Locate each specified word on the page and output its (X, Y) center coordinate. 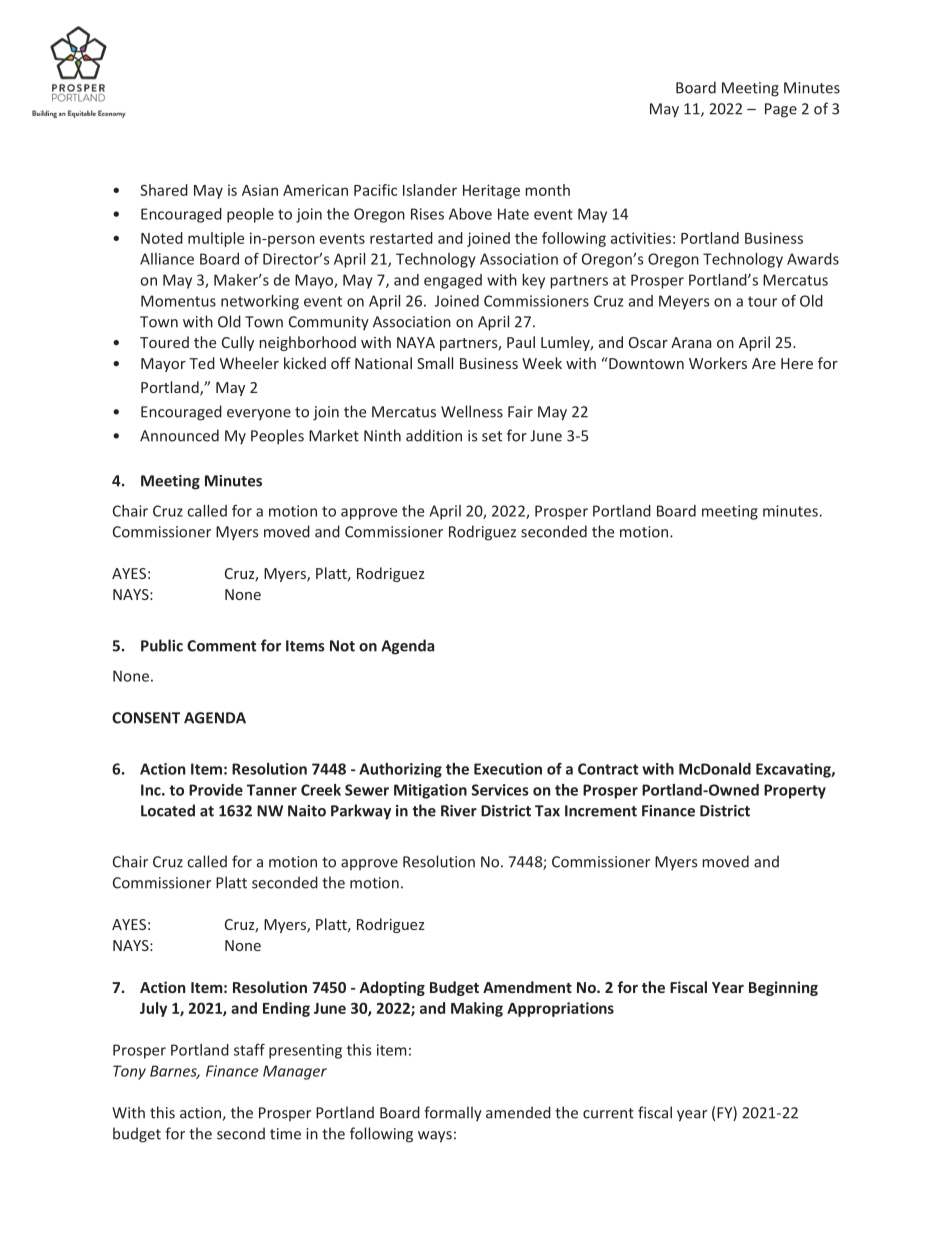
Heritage (491, 191)
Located (168, 810)
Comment (221, 646)
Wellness (472, 411)
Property (795, 791)
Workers (718, 363)
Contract (608, 769)
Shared (164, 190)
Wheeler (249, 363)
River (459, 811)
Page (781, 110)
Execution (508, 769)
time (285, 1134)
